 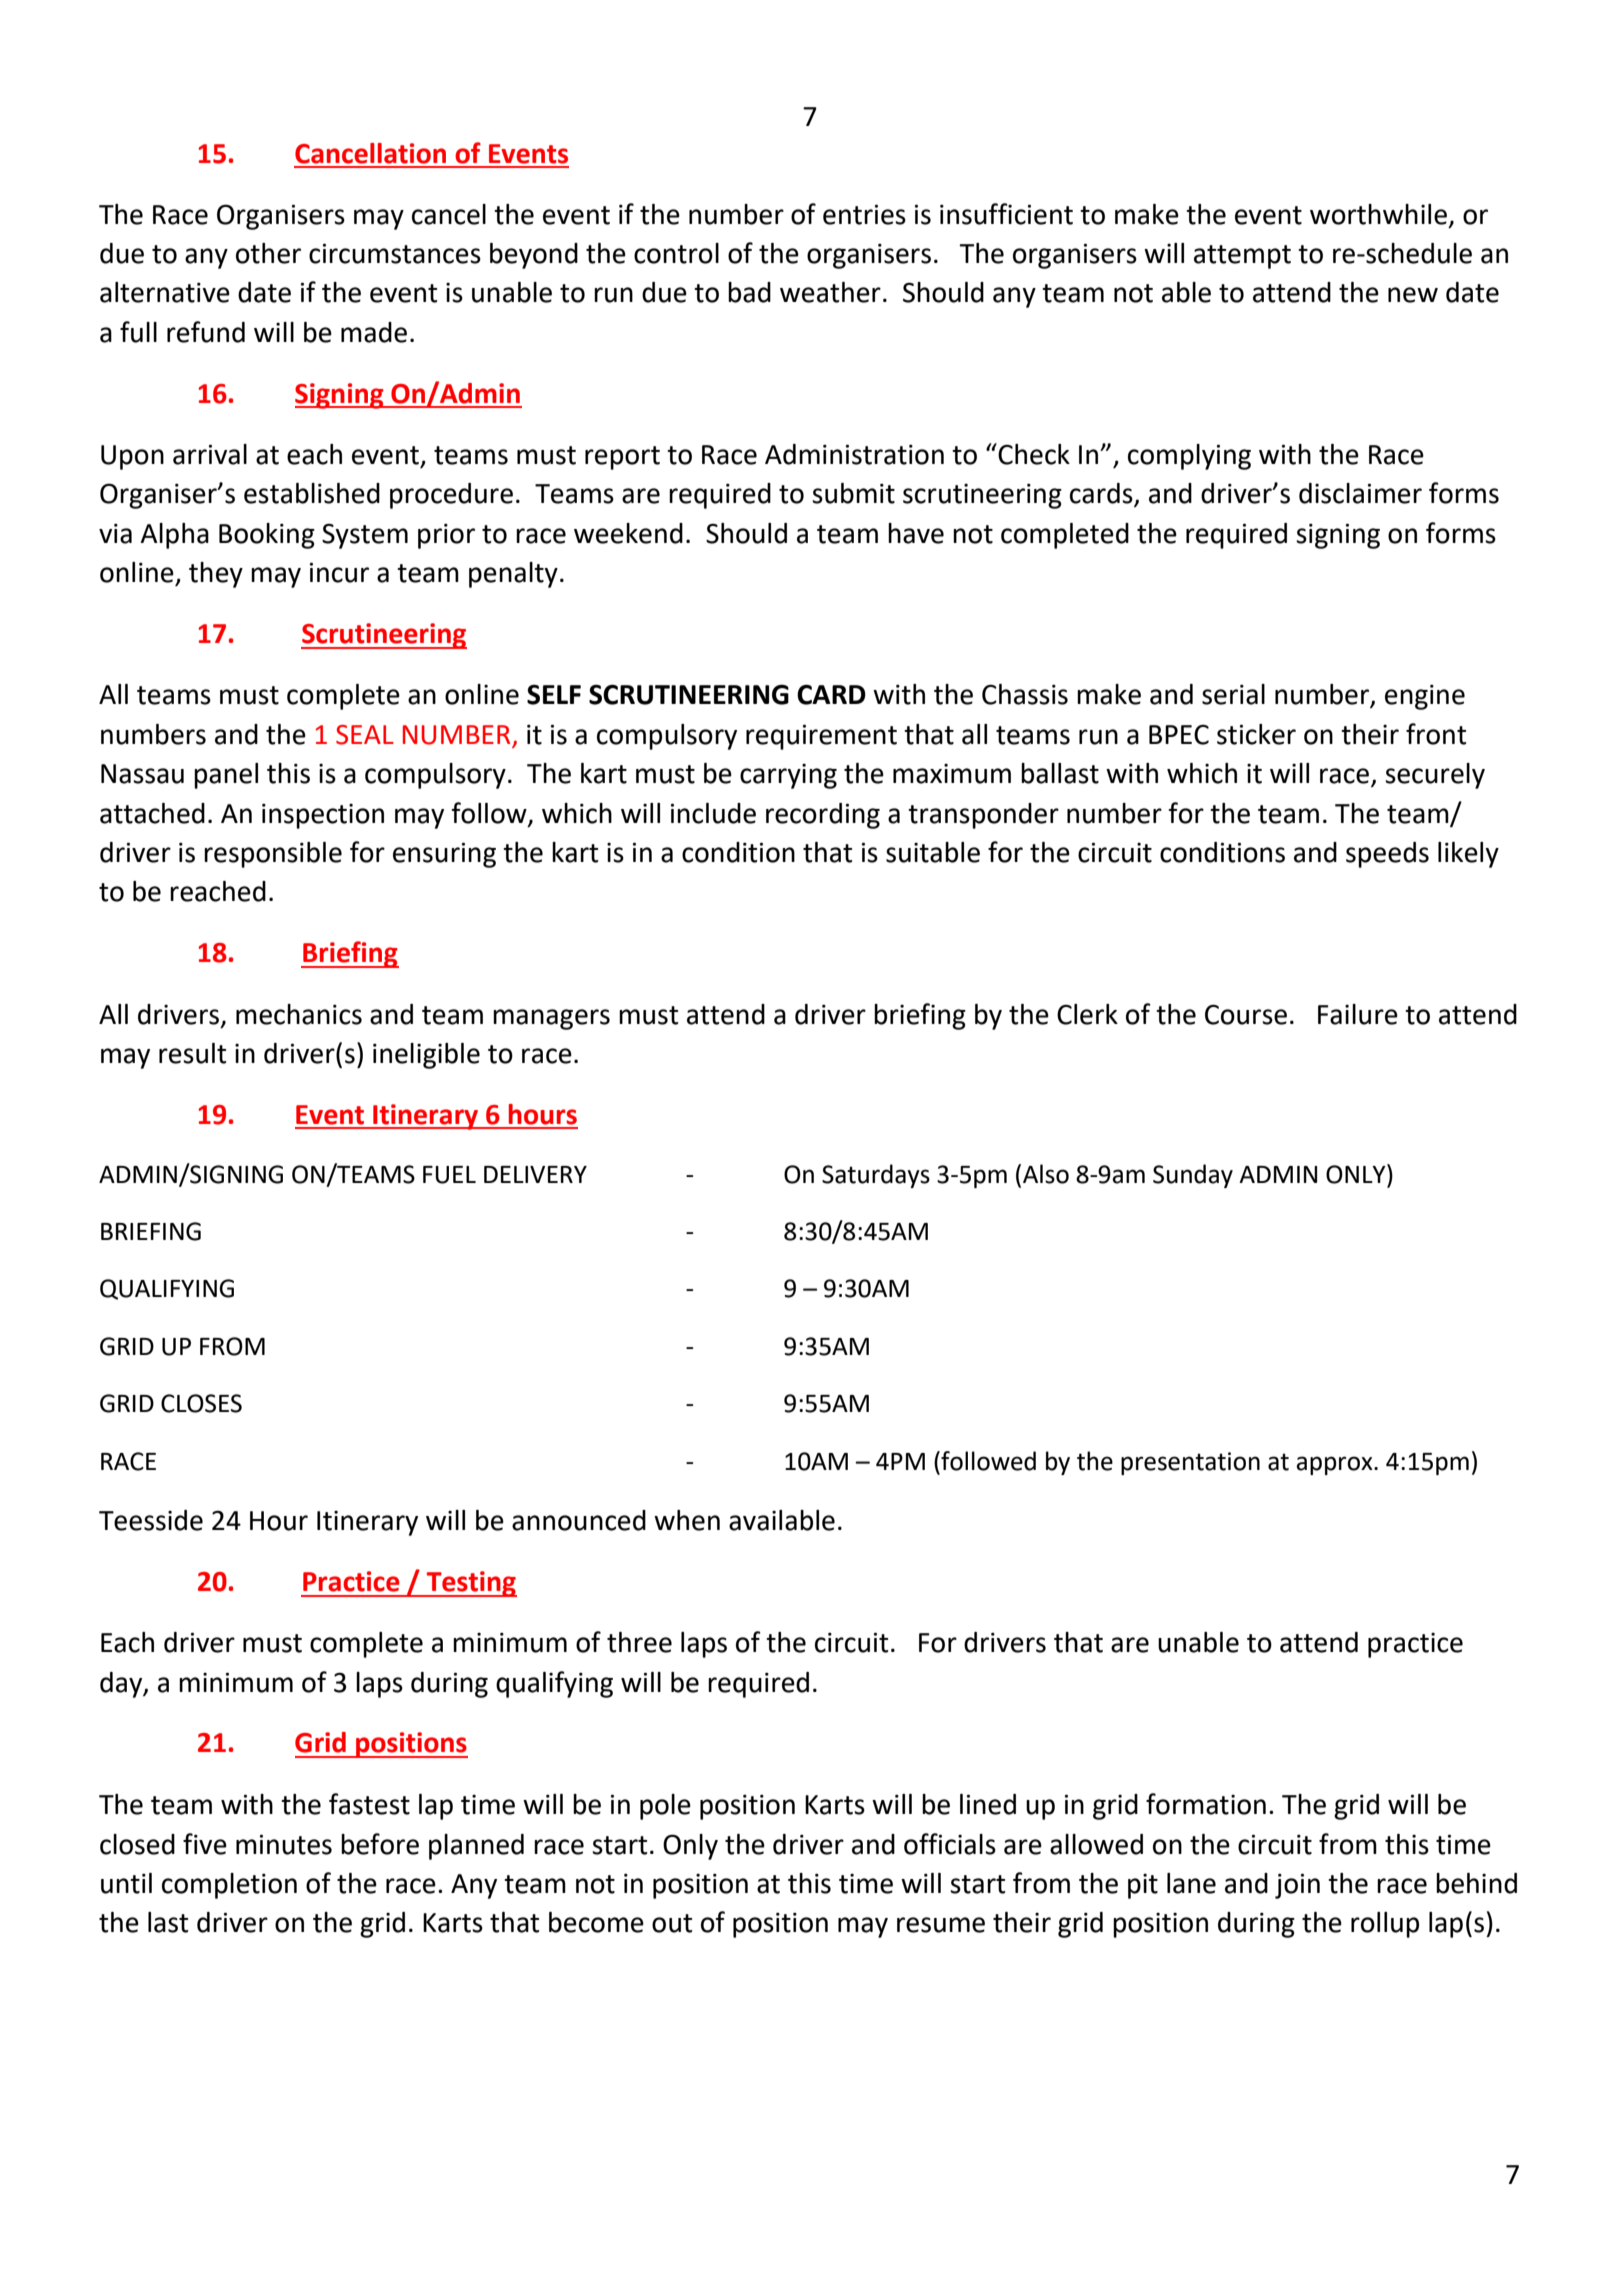 What do you see at coordinates (1297, 1886) in the image?
I see `join` at bounding box center [1297, 1886].
